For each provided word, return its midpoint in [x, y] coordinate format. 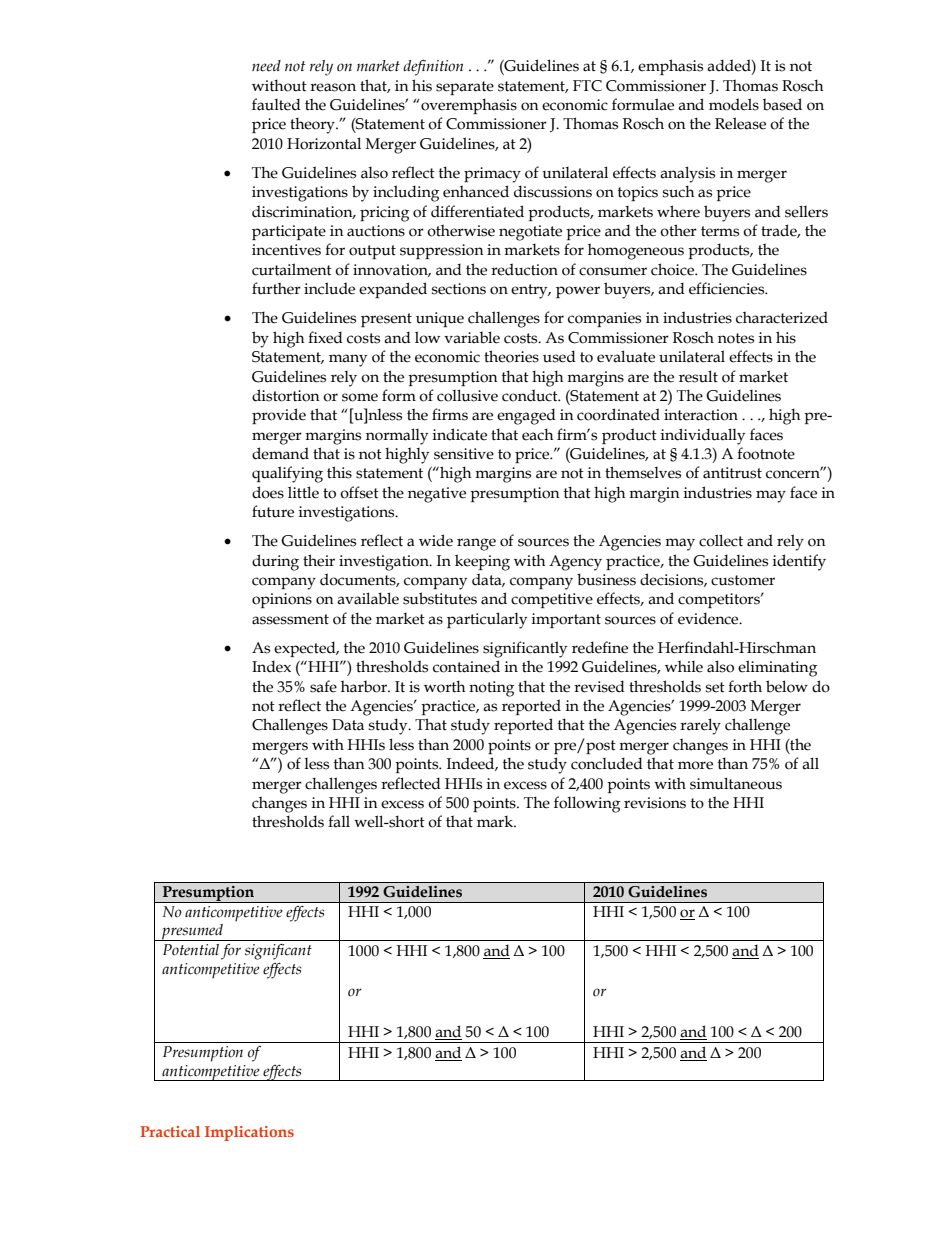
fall [339, 821]
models [734, 104]
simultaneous [736, 783]
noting [491, 689]
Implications [249, 1133]
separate [465, 88]
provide [279, 416]
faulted [276, 104]
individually [703, 436]
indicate [460, 434]
